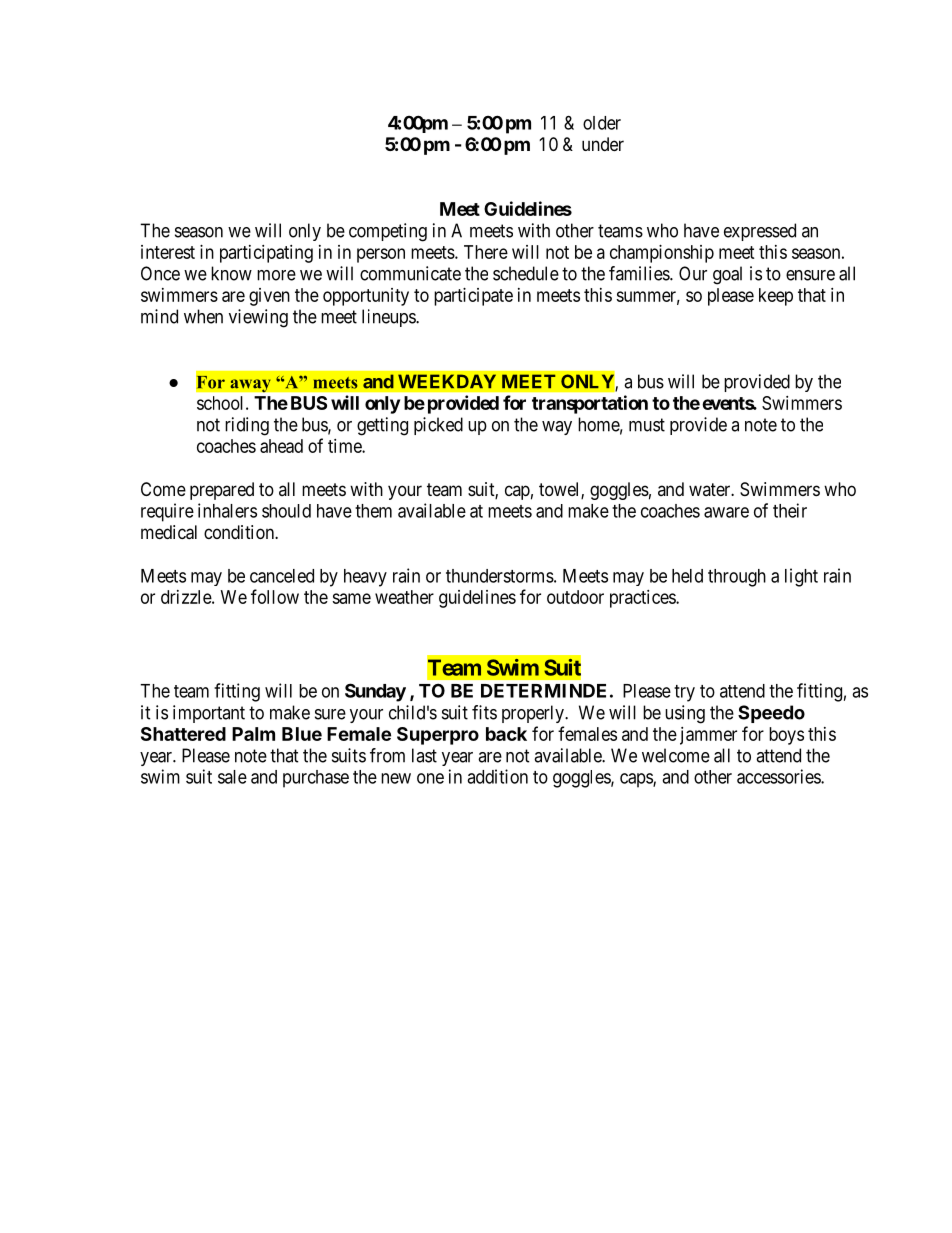  I want to click on older, so click(602, 123).
